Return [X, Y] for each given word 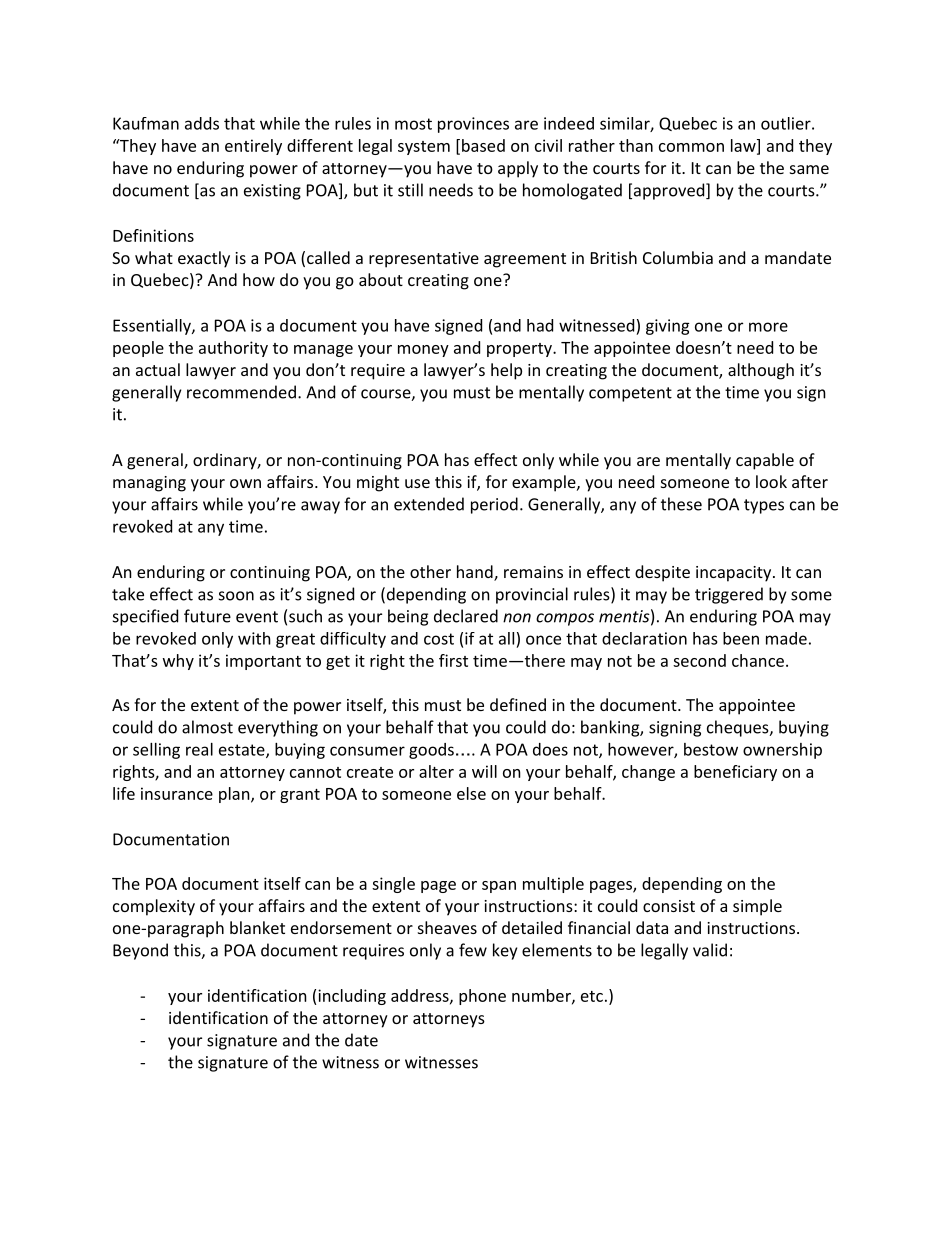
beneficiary [735, 773]
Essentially [153, 327]
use [417, 483]
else [471, 793]
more [768, 327]
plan [234, 795]
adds [202, 123]
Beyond [140, 951]
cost [439, 639]
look [771, 481]
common [691, 147]
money [423, 351]
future [207, 616]
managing [149, 484]
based [482, 146]
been [741, 638]
